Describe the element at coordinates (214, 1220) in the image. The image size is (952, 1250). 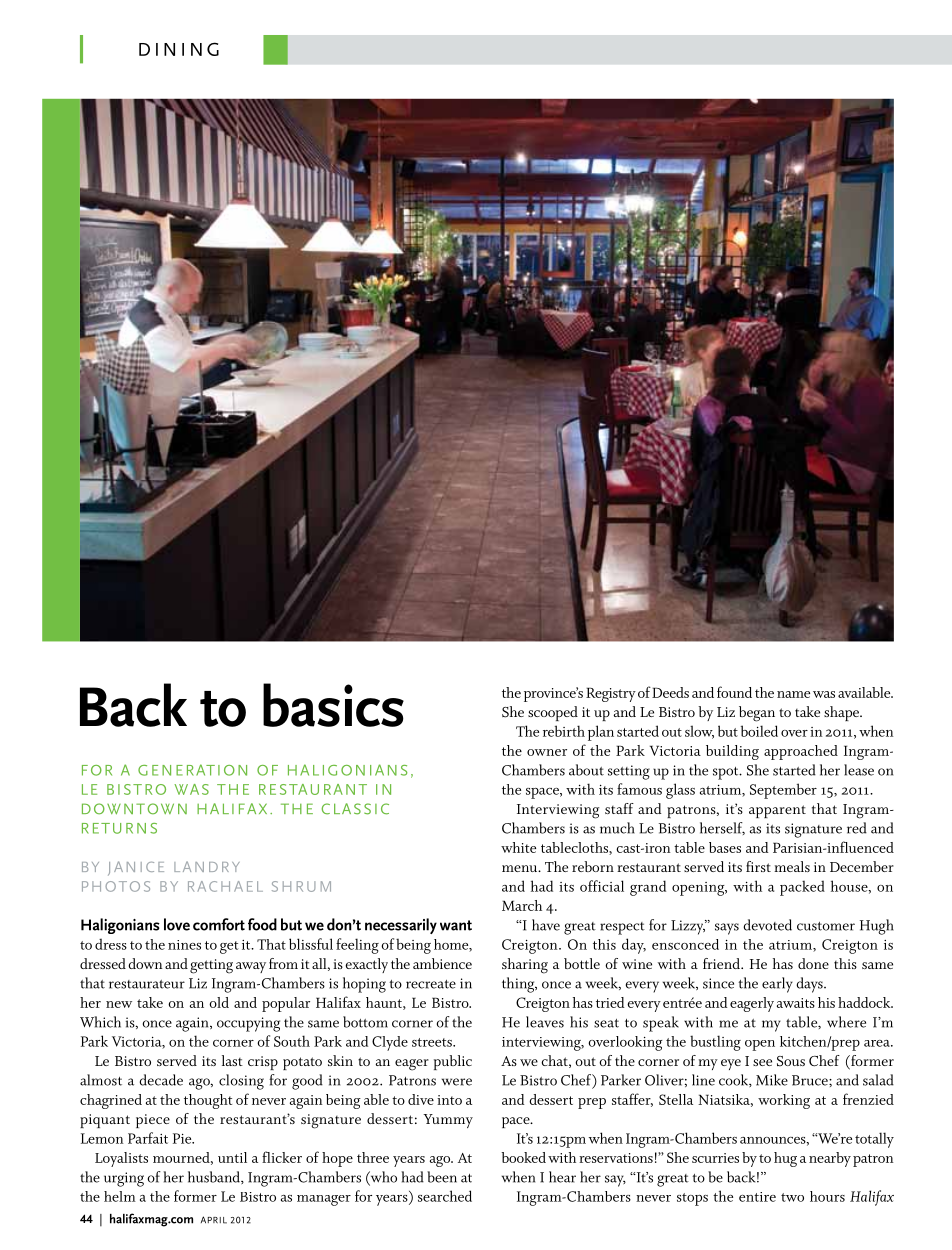
I see `April` at that location.
